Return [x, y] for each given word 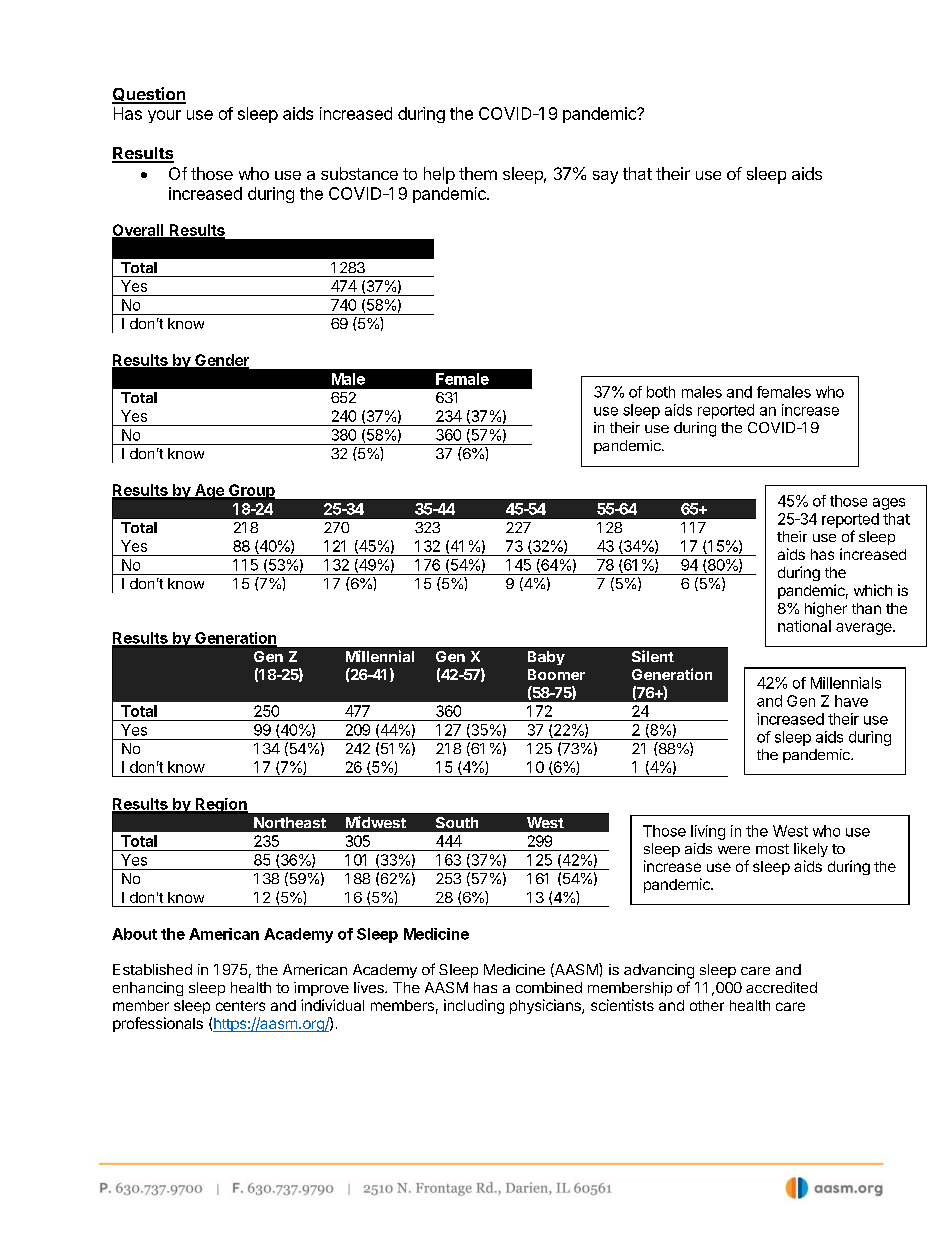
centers [240, 1006]
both [661, 392]
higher [826, 609]
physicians [546, 1006]
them [478, 173]
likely [811, 850]
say [605, 177]
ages [889, 504]
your [164, 116]
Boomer [556, 674]
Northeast [290, 822]
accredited [781, 987]
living [708, 832]
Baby [546, 658]
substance [359, 173]
